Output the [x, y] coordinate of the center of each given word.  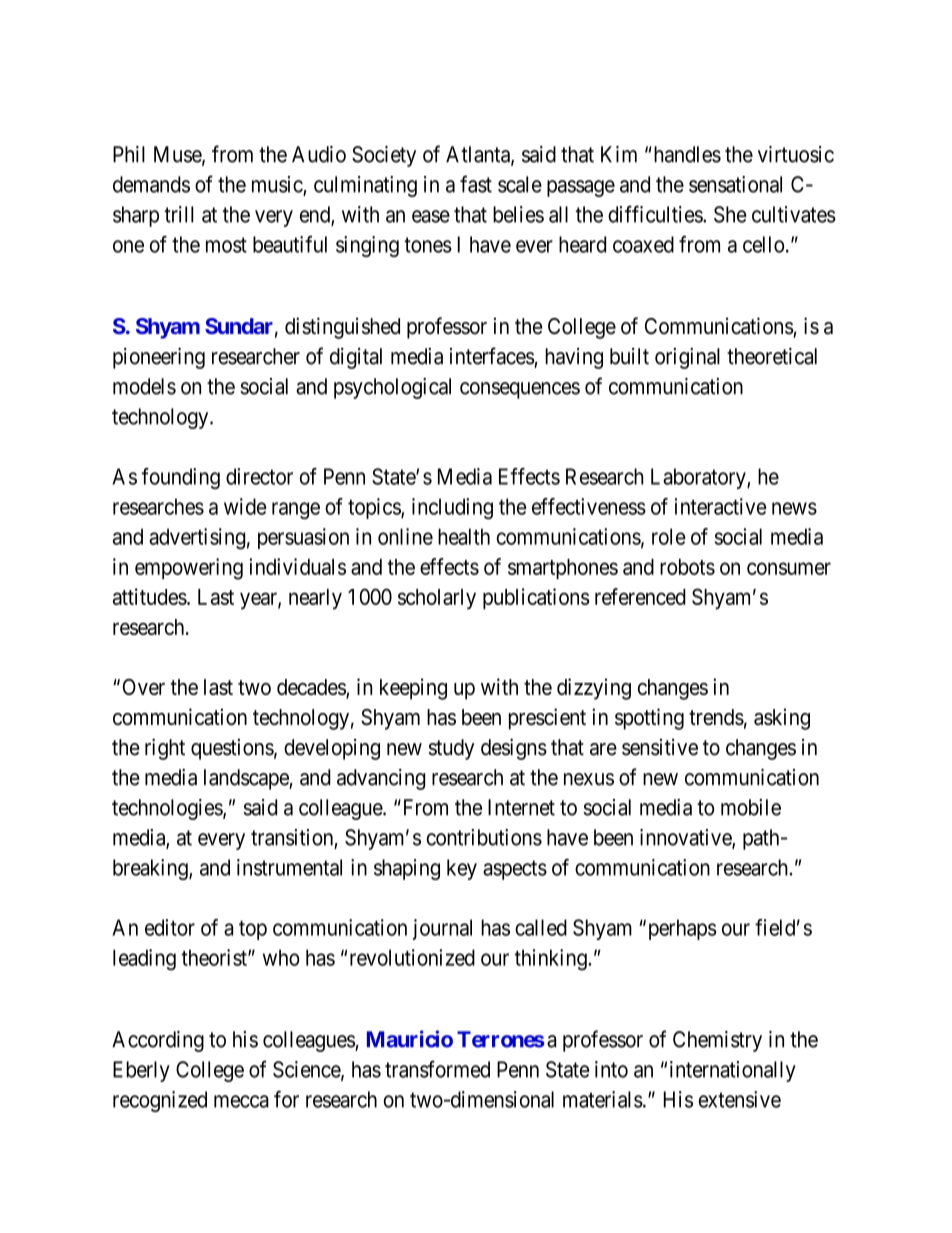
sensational [735, 184]
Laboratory [699, 478]
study [451, 749]
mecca [241, 1101]
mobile [751, 807]
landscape [247, 779]
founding [181, 478]
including [452, 508]
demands [151, 184]
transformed [437, 1069]
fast [476, 184]
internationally [733, 1071]
